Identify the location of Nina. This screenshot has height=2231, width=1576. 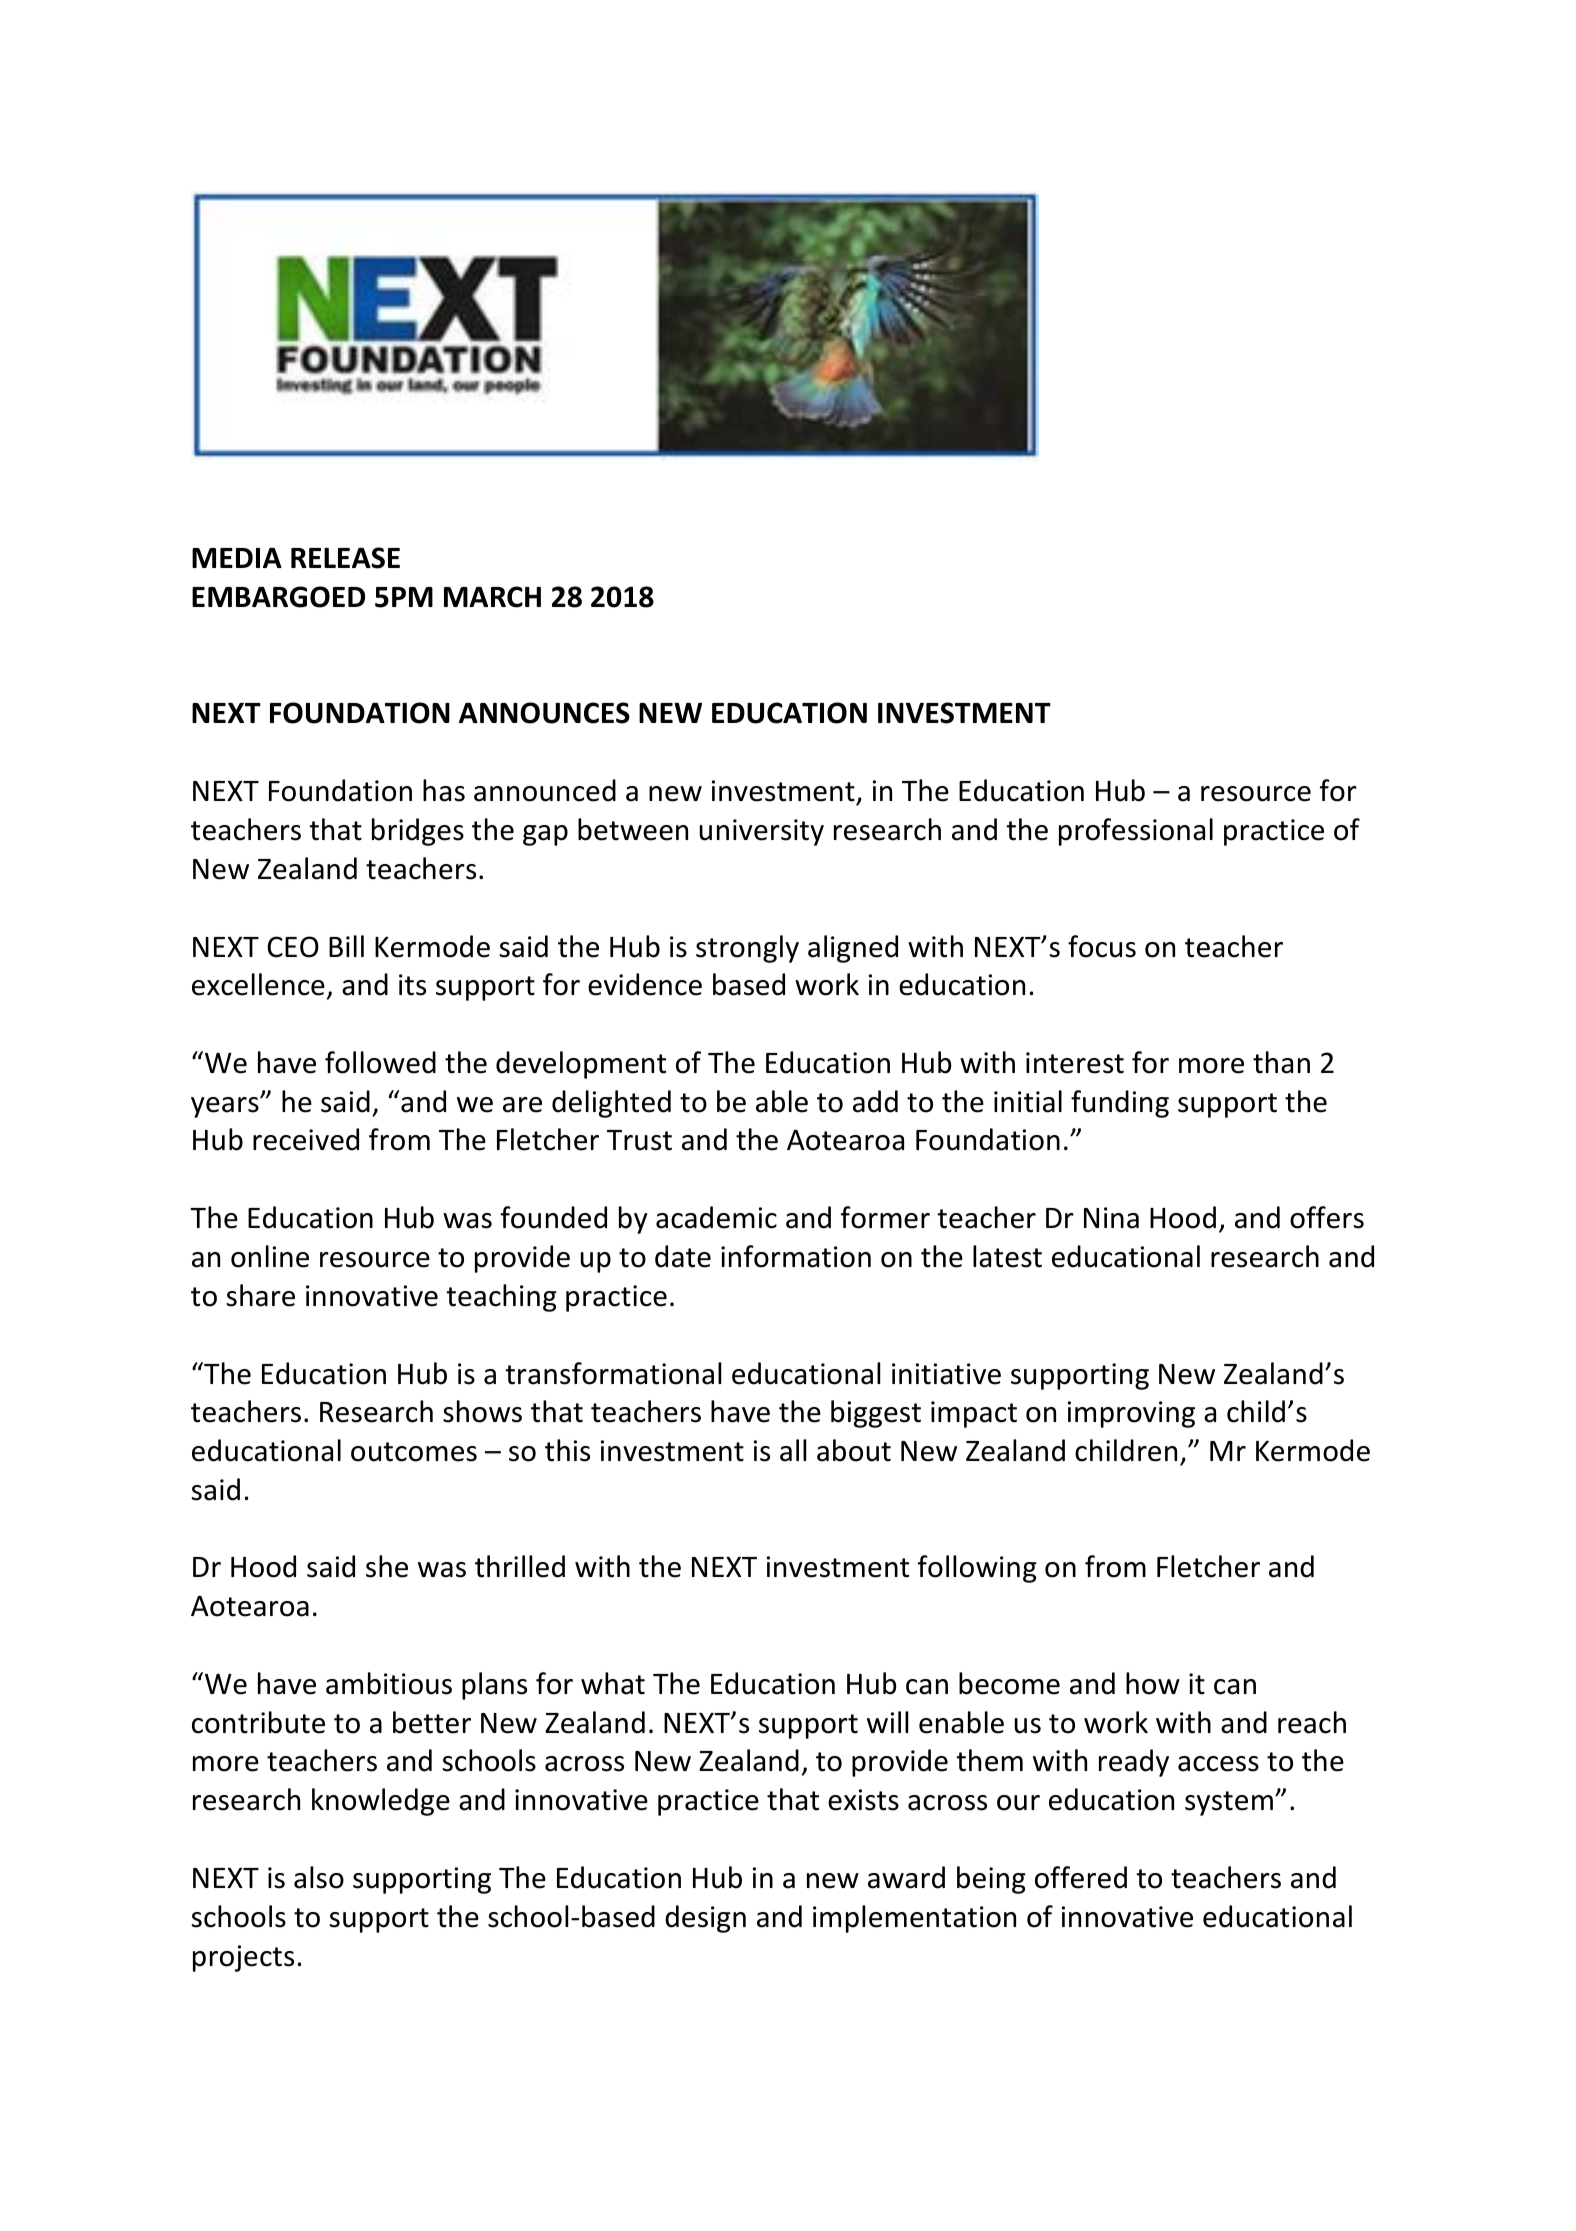
(1111, 1218).
